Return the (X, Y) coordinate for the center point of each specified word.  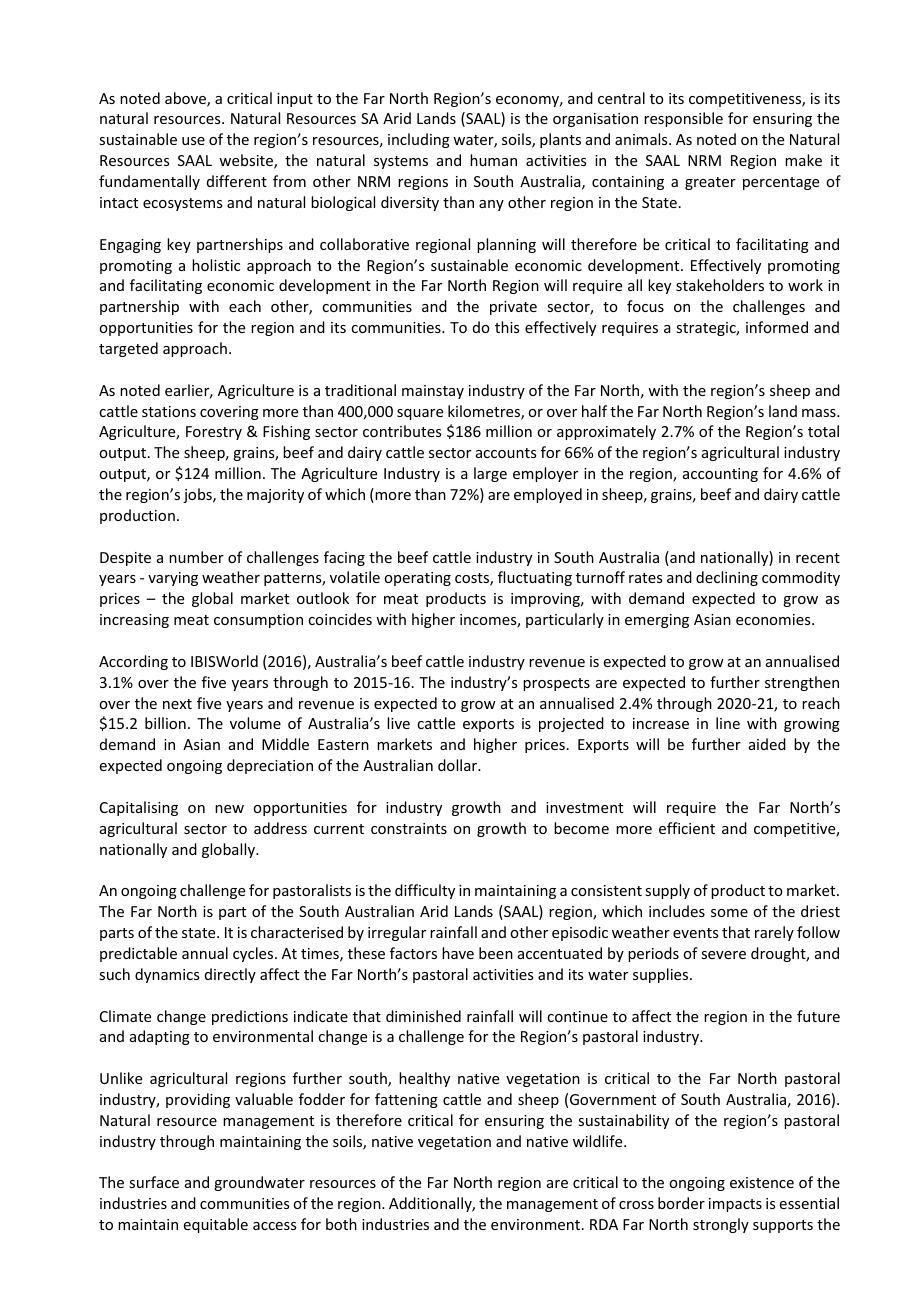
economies (774, 619)
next (177, 704)
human (493, 160)
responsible (683, 119)
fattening (406, 1100)
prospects (556, 684)
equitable (216, 1225)
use (193, 141)
